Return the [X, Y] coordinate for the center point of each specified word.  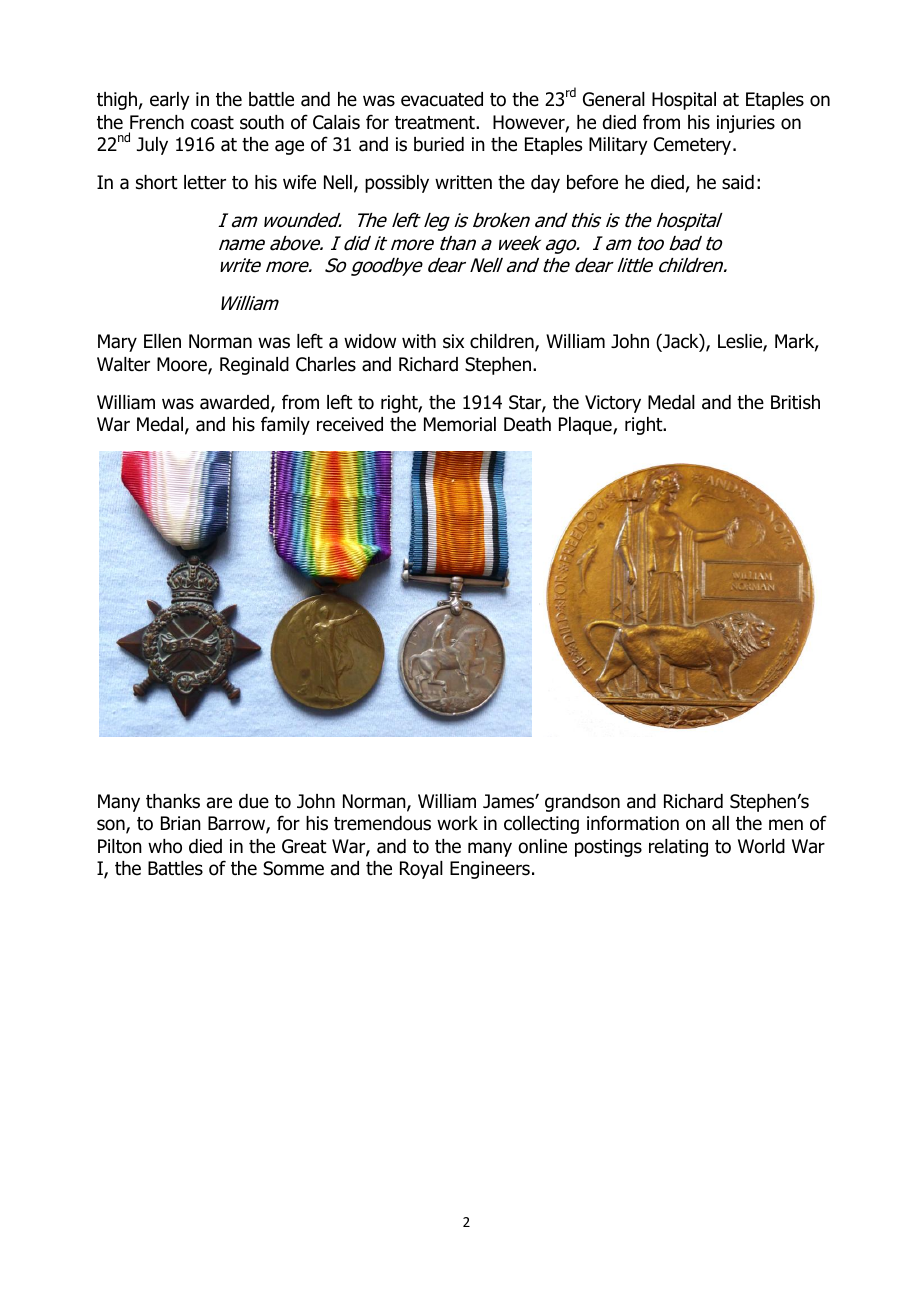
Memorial [460, 424]
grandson [582, 803]
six [453, 341]
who [165, 846]
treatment [436, 123]
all [720, 823]
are [219, 803]
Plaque [586, 426]
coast [212, 123]
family [285, 425]
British [795, 402]
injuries [746, 124]
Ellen [162, 341]
